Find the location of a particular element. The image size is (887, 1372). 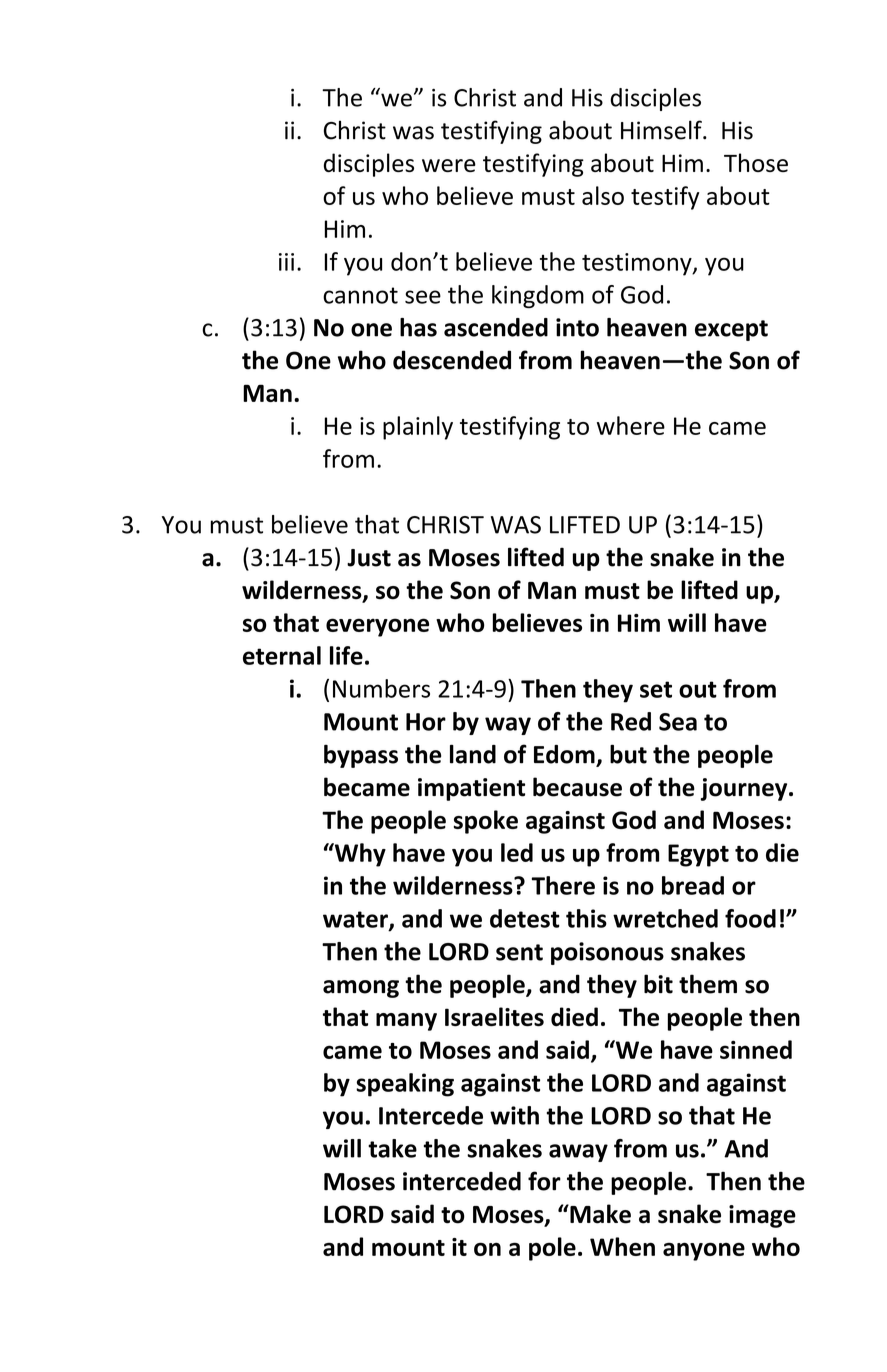

water is located at coordinates (356, 920).
